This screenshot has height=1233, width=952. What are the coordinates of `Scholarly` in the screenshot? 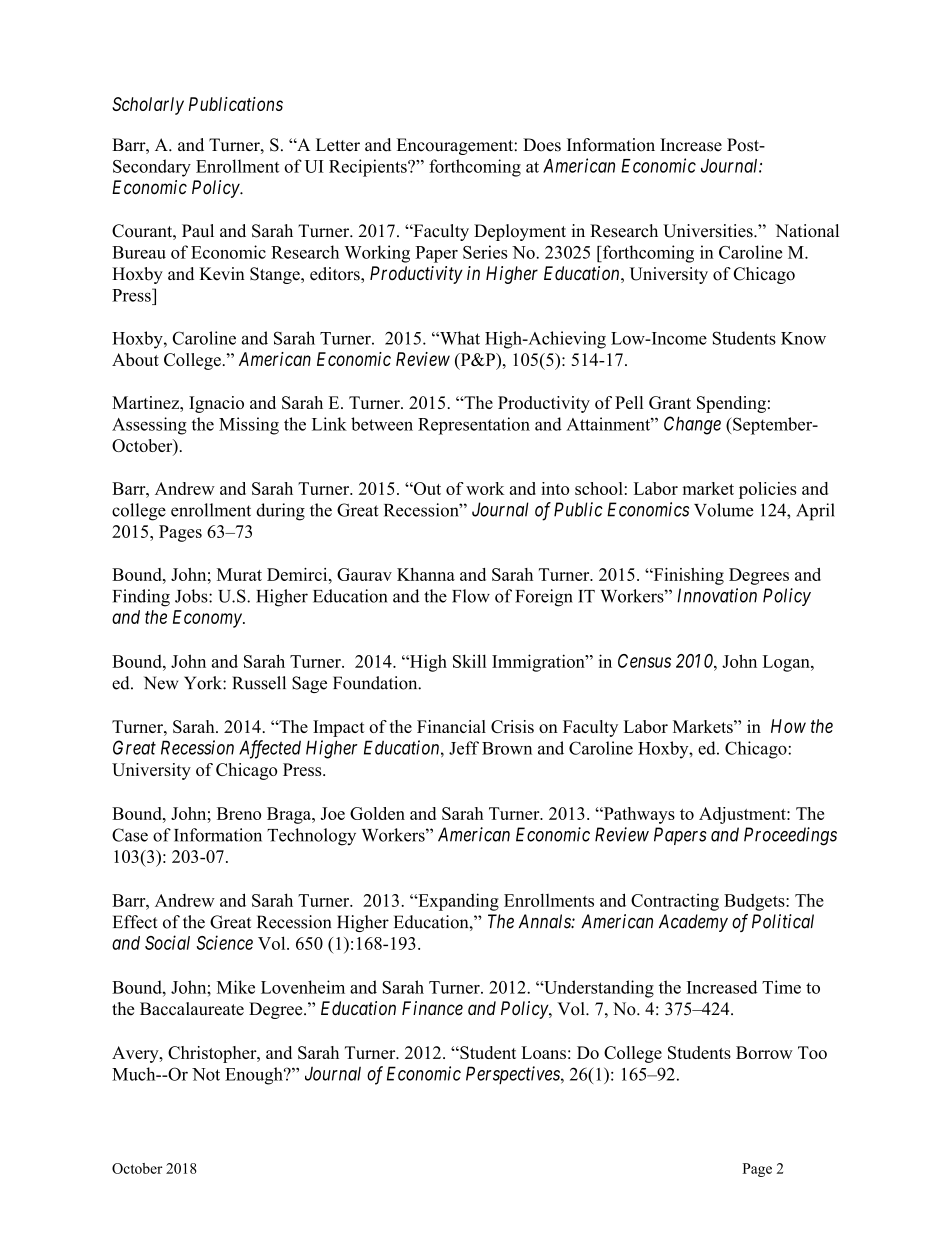 It's located at (148, 106).
